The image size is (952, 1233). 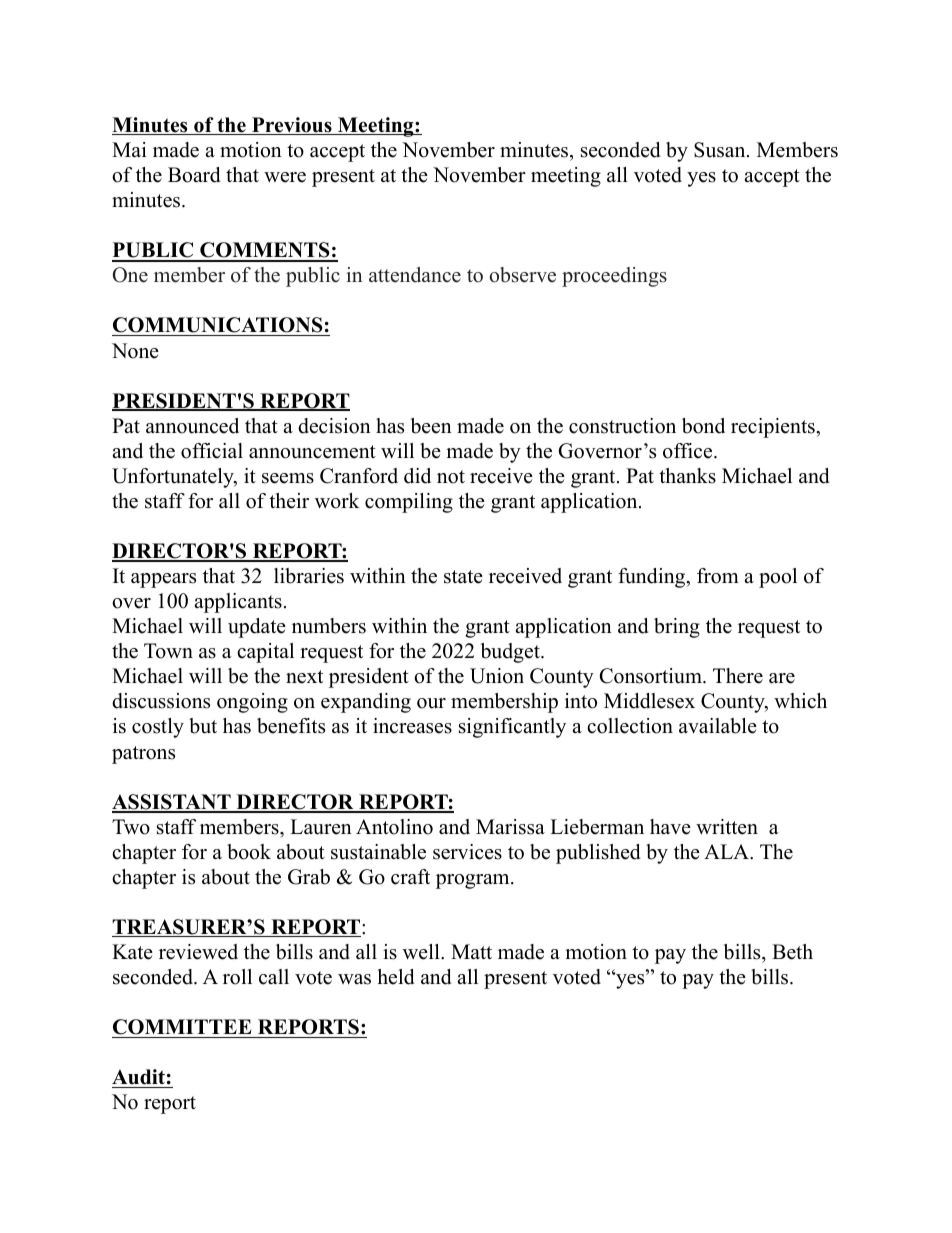 What do you see at coordinates (203, 726) in the screenshot?
I see `but` at bounding box center [203, 726].
